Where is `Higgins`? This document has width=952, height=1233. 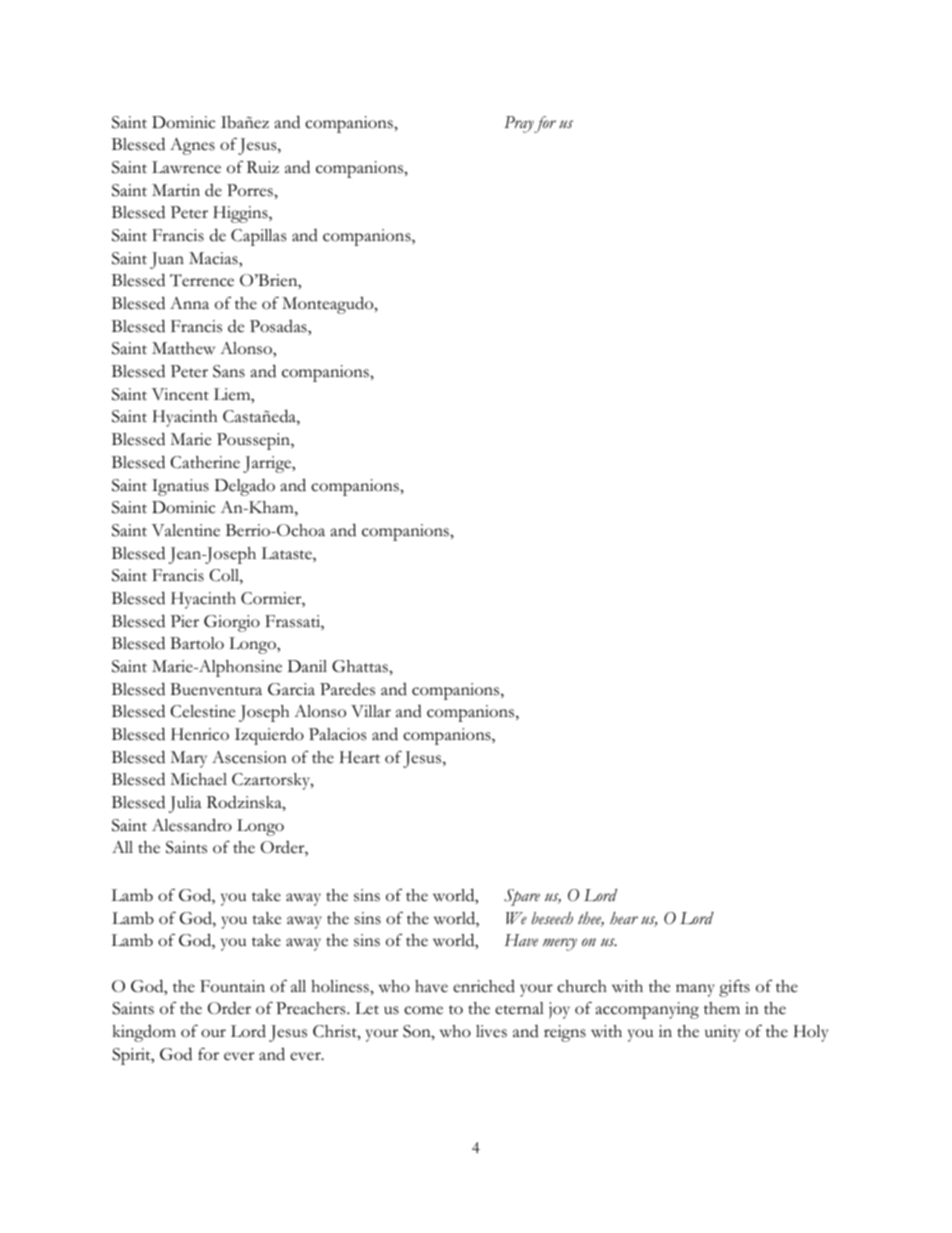 Higgins is located at coordinates (241, 214).
